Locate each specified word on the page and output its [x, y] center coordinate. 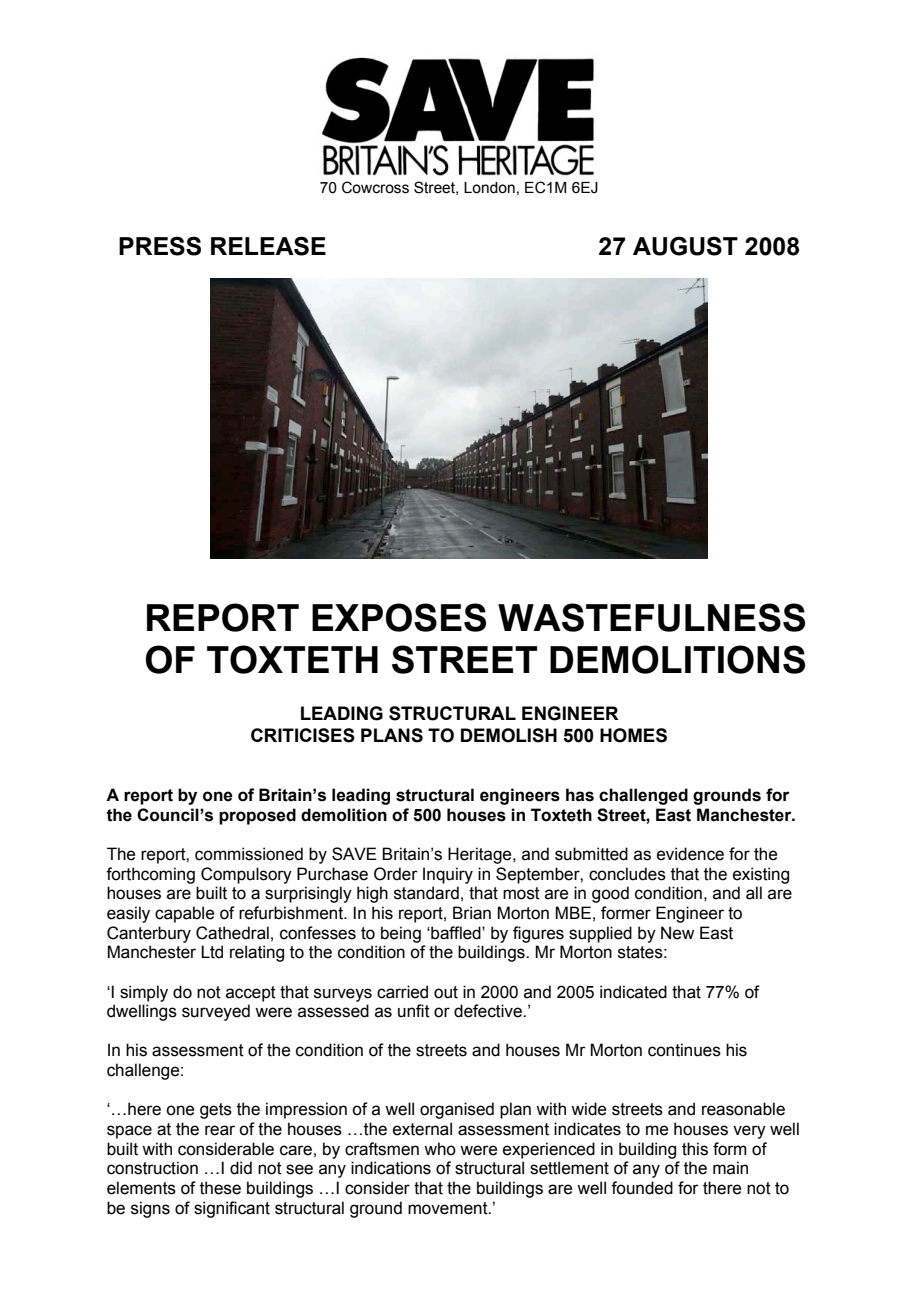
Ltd [212, 952]
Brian [472, 913]
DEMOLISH [509, 735]
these [220, 1188]
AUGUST [685, 246]
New [677, 933]
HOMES [633, 735]
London [489, 188]
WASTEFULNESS [651, 617]
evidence [690, 854]
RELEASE [268, 246]
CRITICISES [303, 735]
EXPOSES [399, 617]
